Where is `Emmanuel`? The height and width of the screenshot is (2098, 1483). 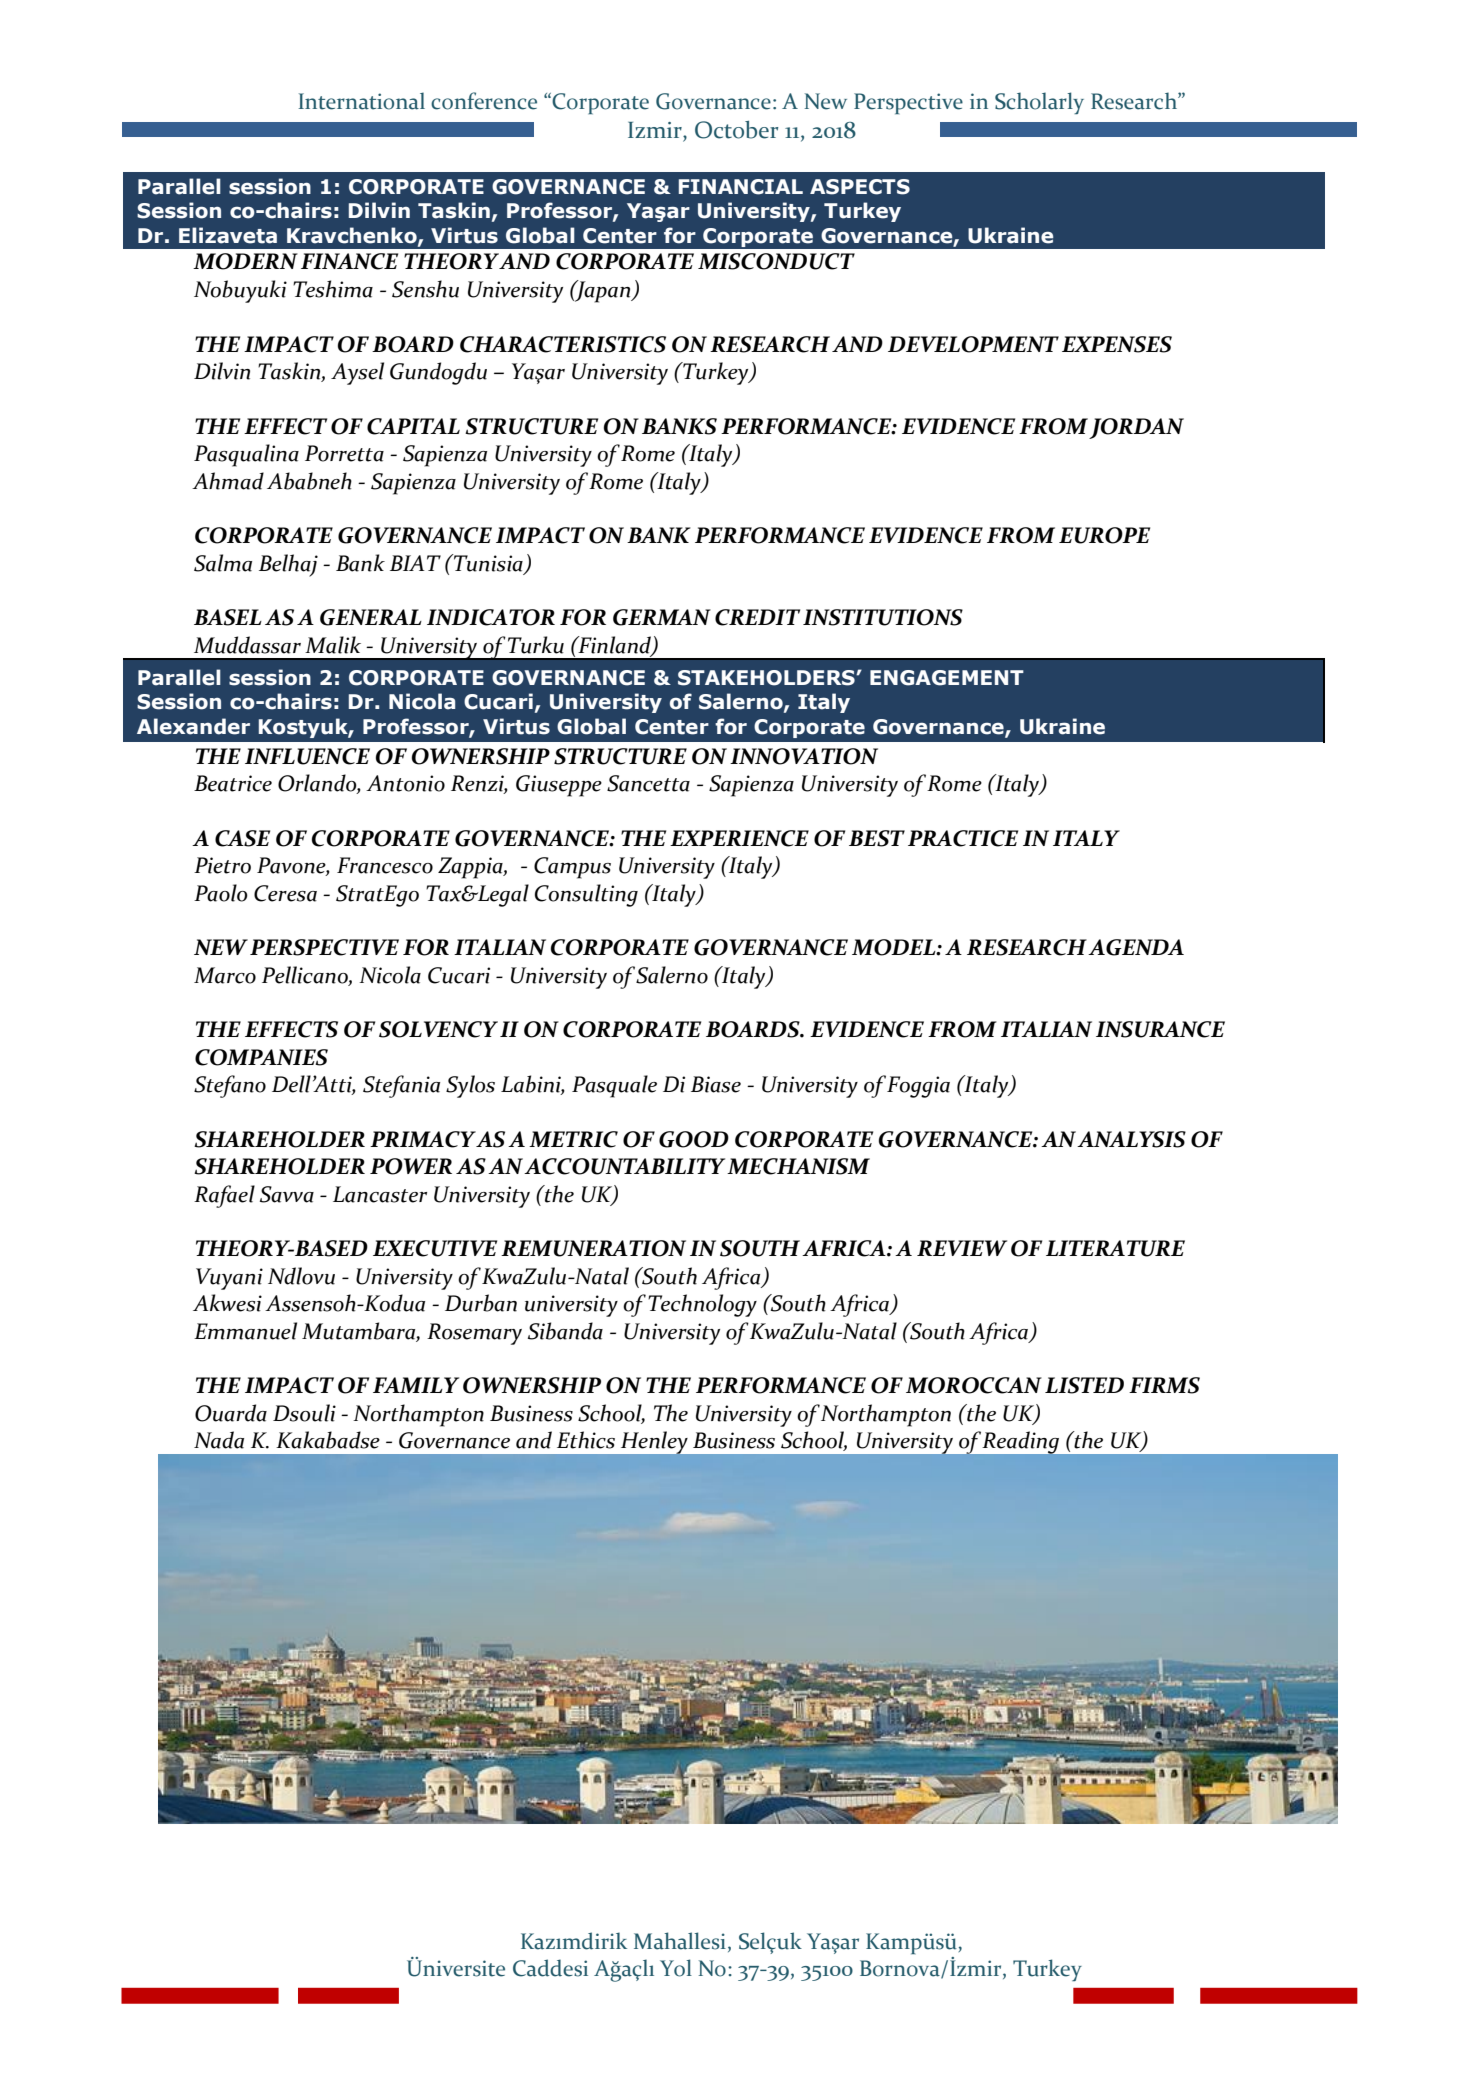
Emmanuel is located at coordinates (245, 1331).
